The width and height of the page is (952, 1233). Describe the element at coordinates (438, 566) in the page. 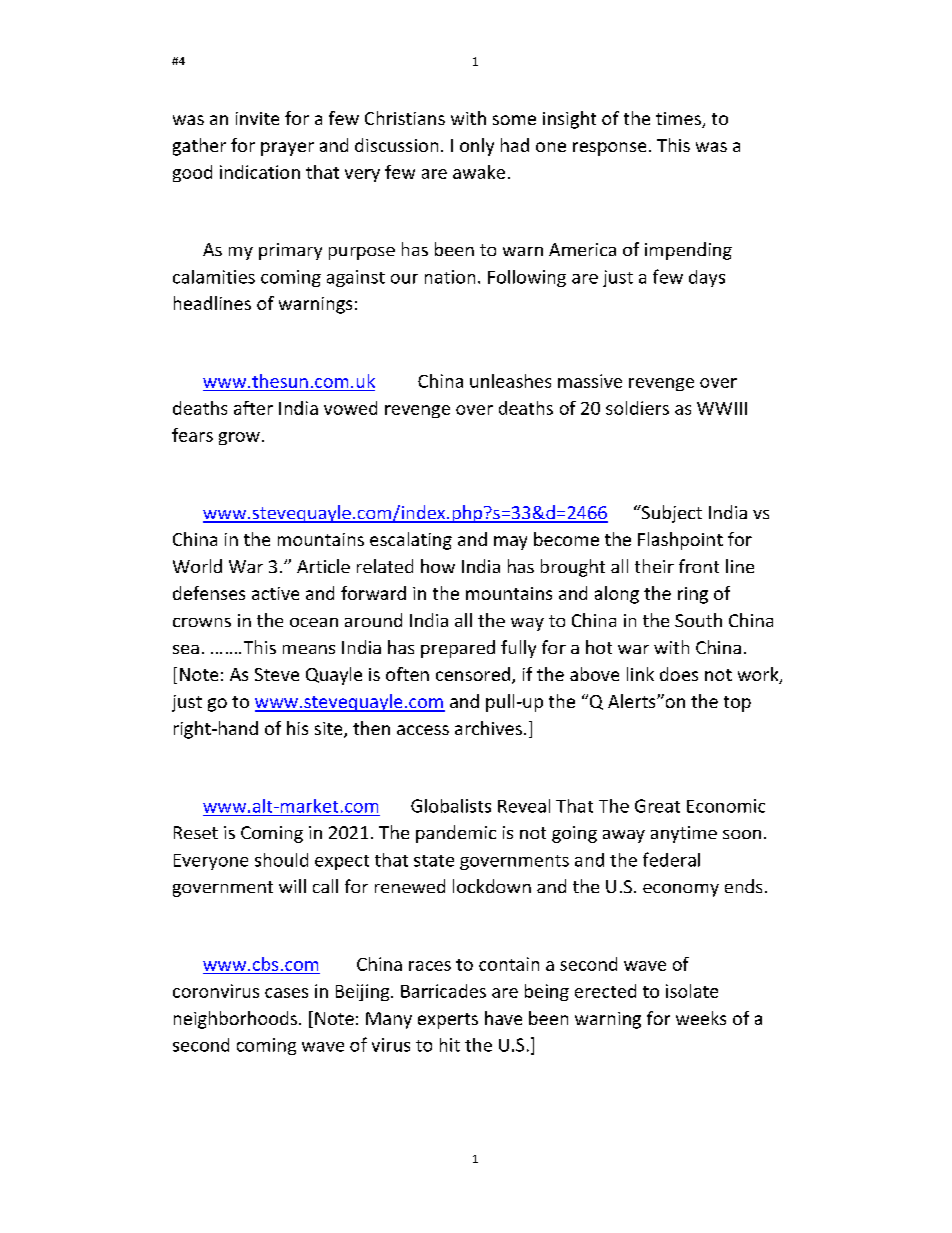

I see `how` at that location.
